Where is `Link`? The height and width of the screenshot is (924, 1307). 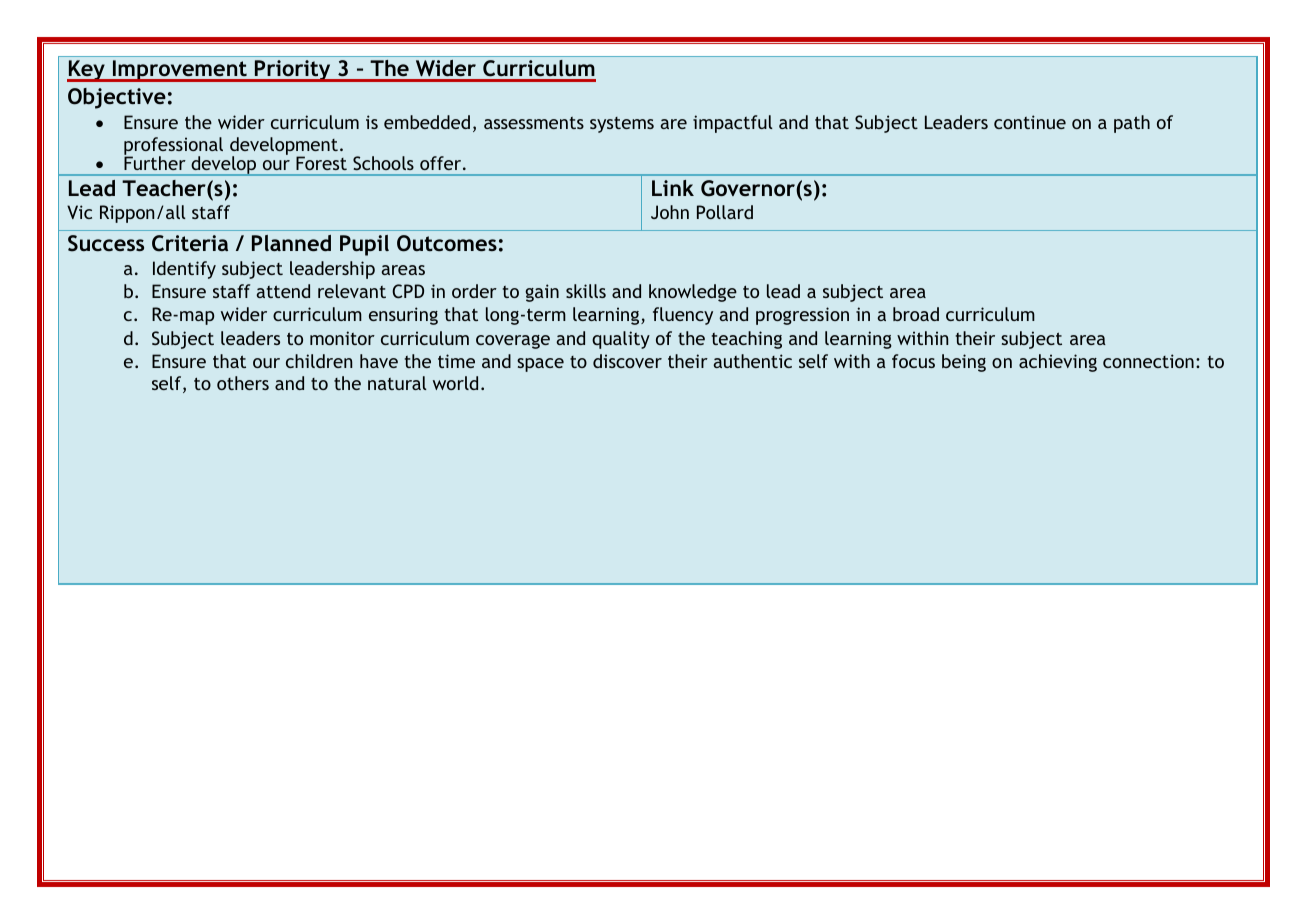
Link is located at coordinates (673, 188).
